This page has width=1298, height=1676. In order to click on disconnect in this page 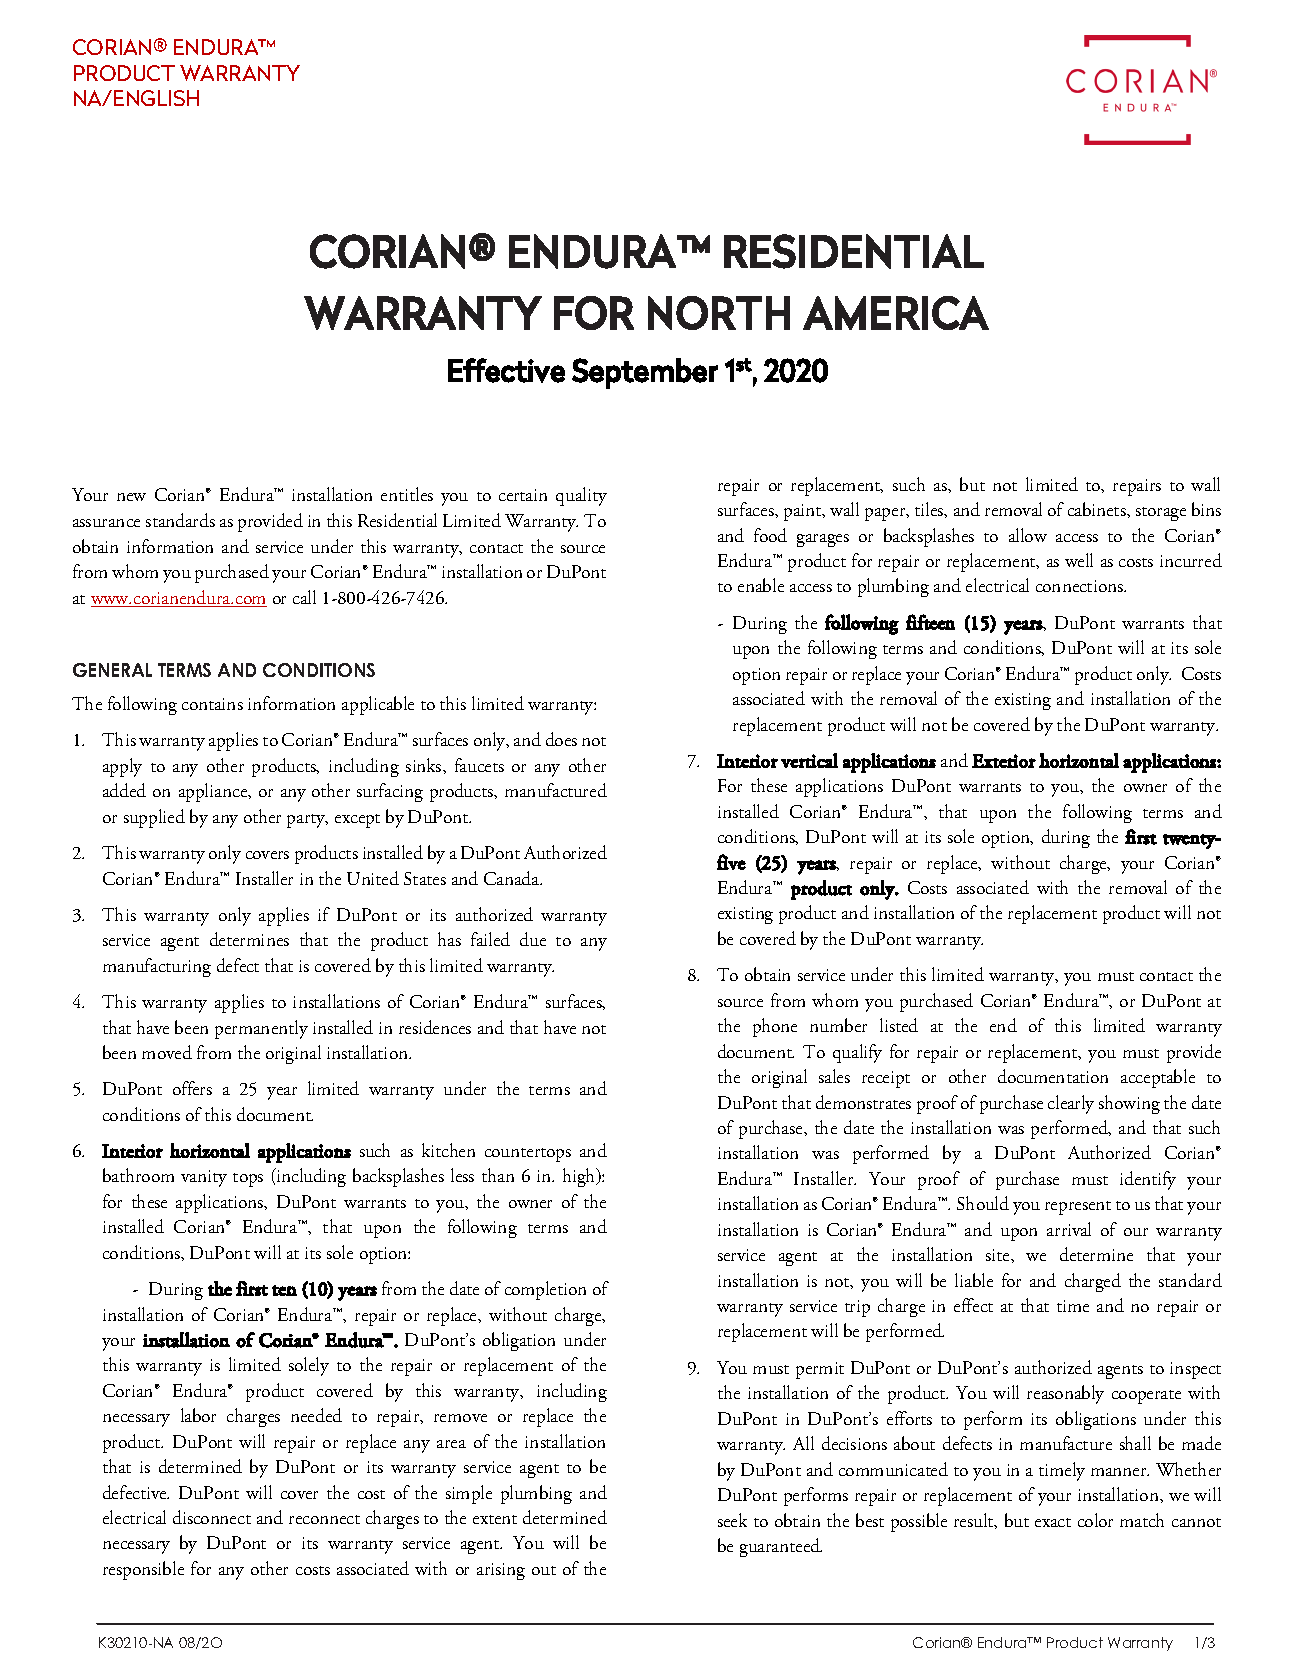, I will do `click(212, 1517)`.
